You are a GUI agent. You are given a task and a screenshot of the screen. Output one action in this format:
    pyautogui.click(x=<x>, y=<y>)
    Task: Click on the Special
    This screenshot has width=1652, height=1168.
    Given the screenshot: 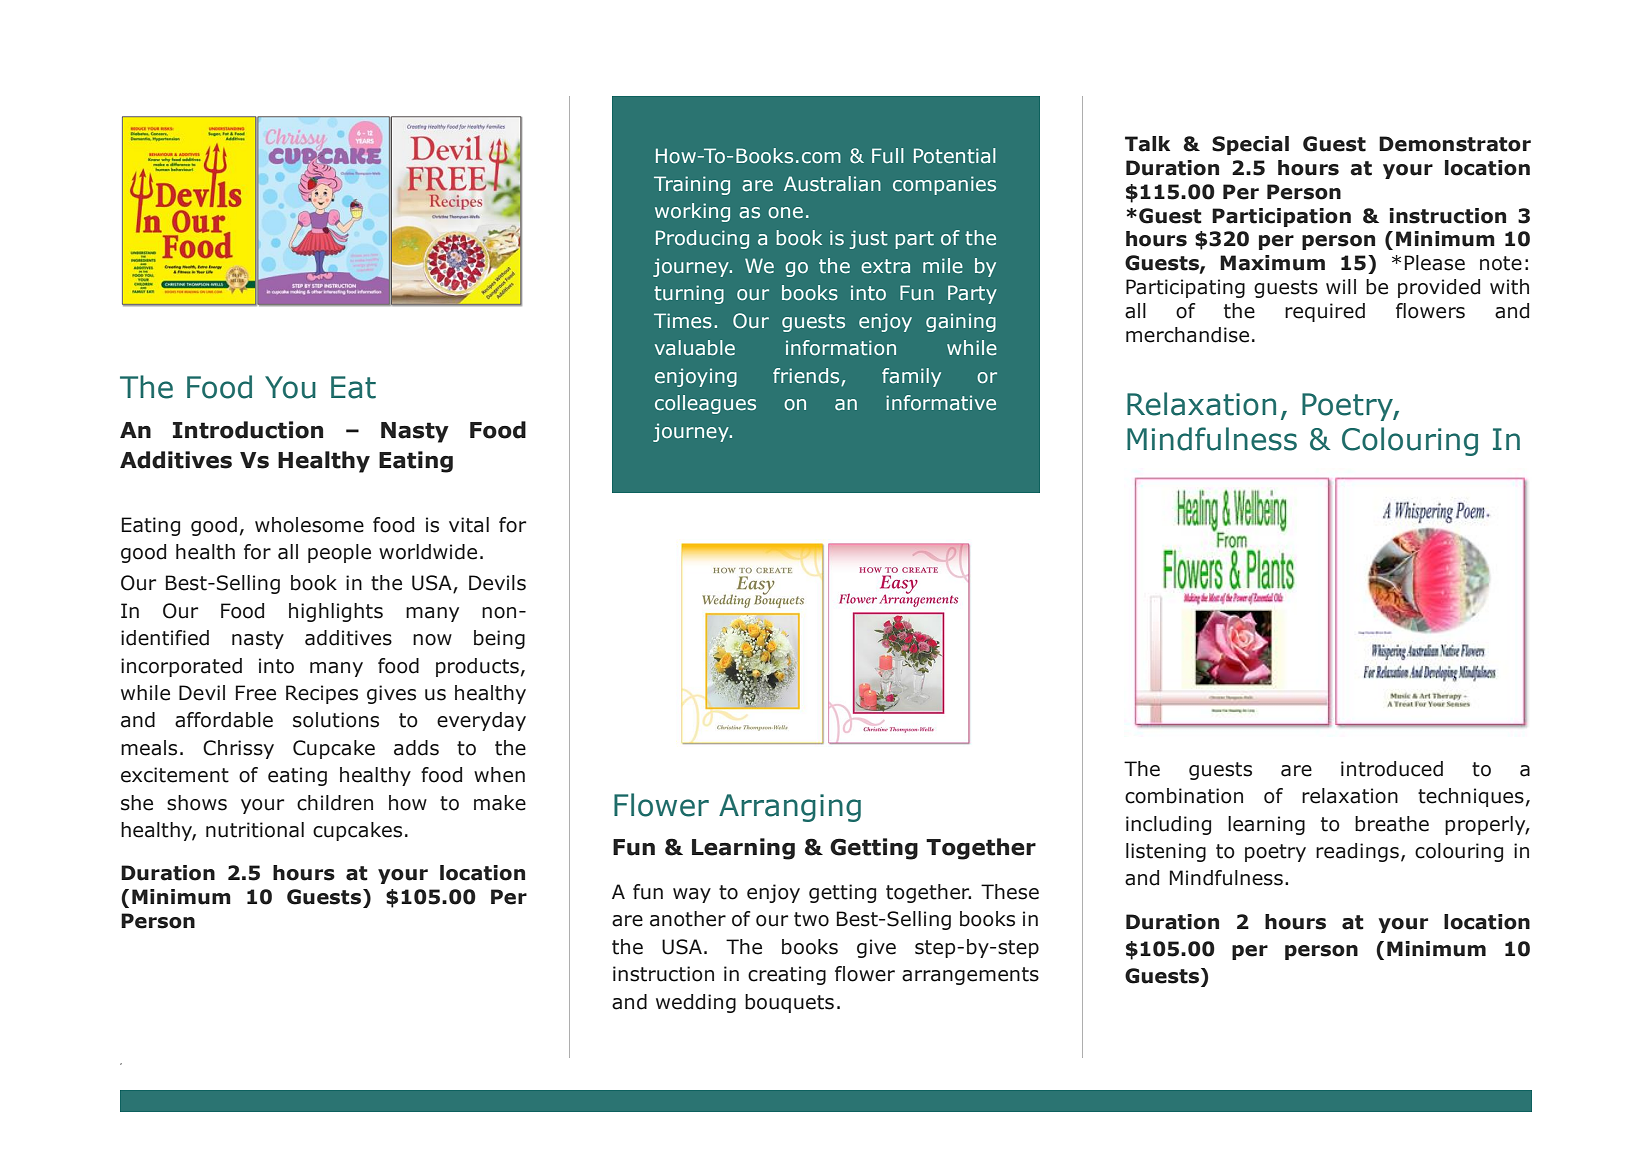 What is the action you would take?
    pyautogui.click(x=1250, y=145)
